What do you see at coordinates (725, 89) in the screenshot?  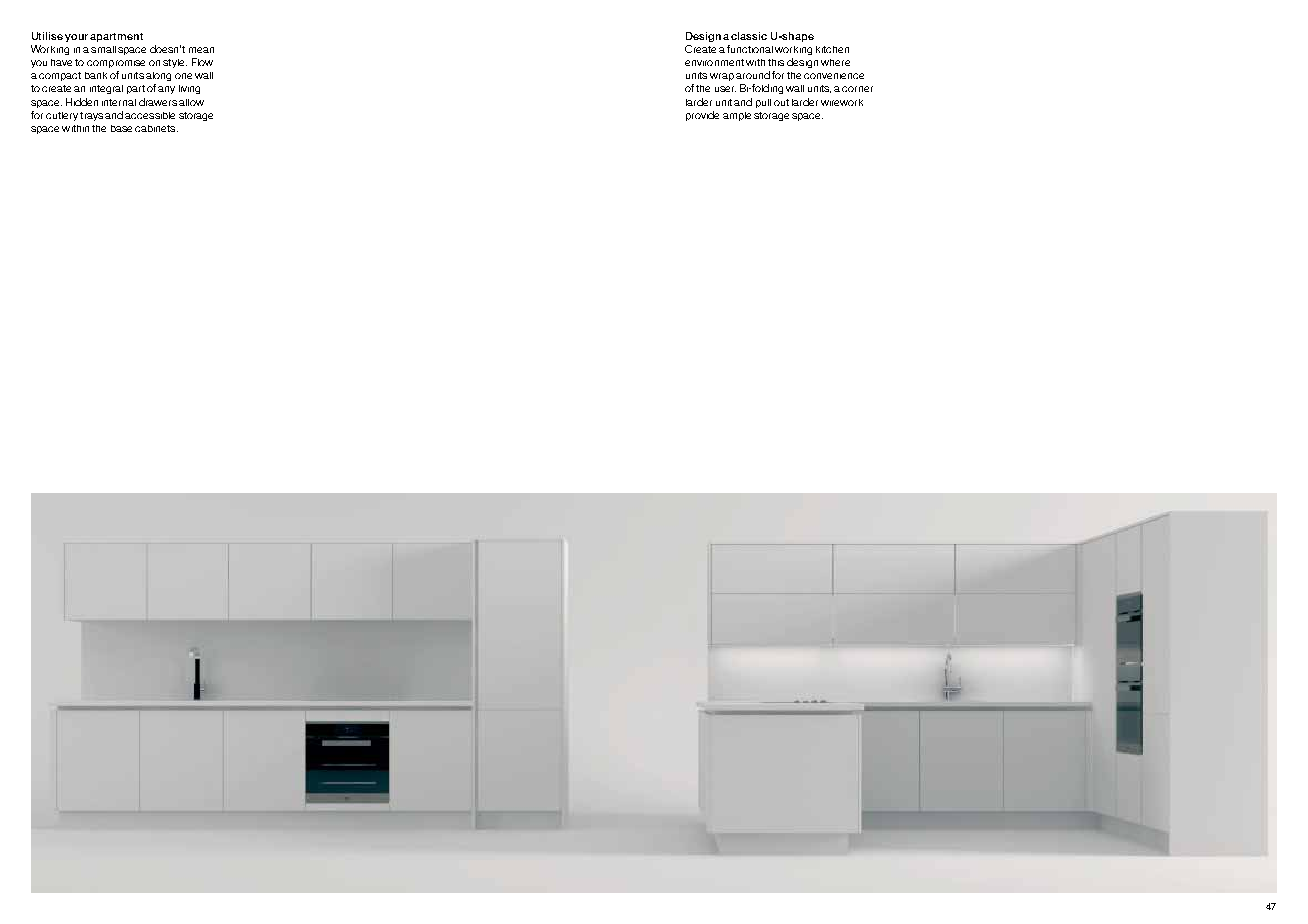 I see `user` at bounding box center [725, 89].
